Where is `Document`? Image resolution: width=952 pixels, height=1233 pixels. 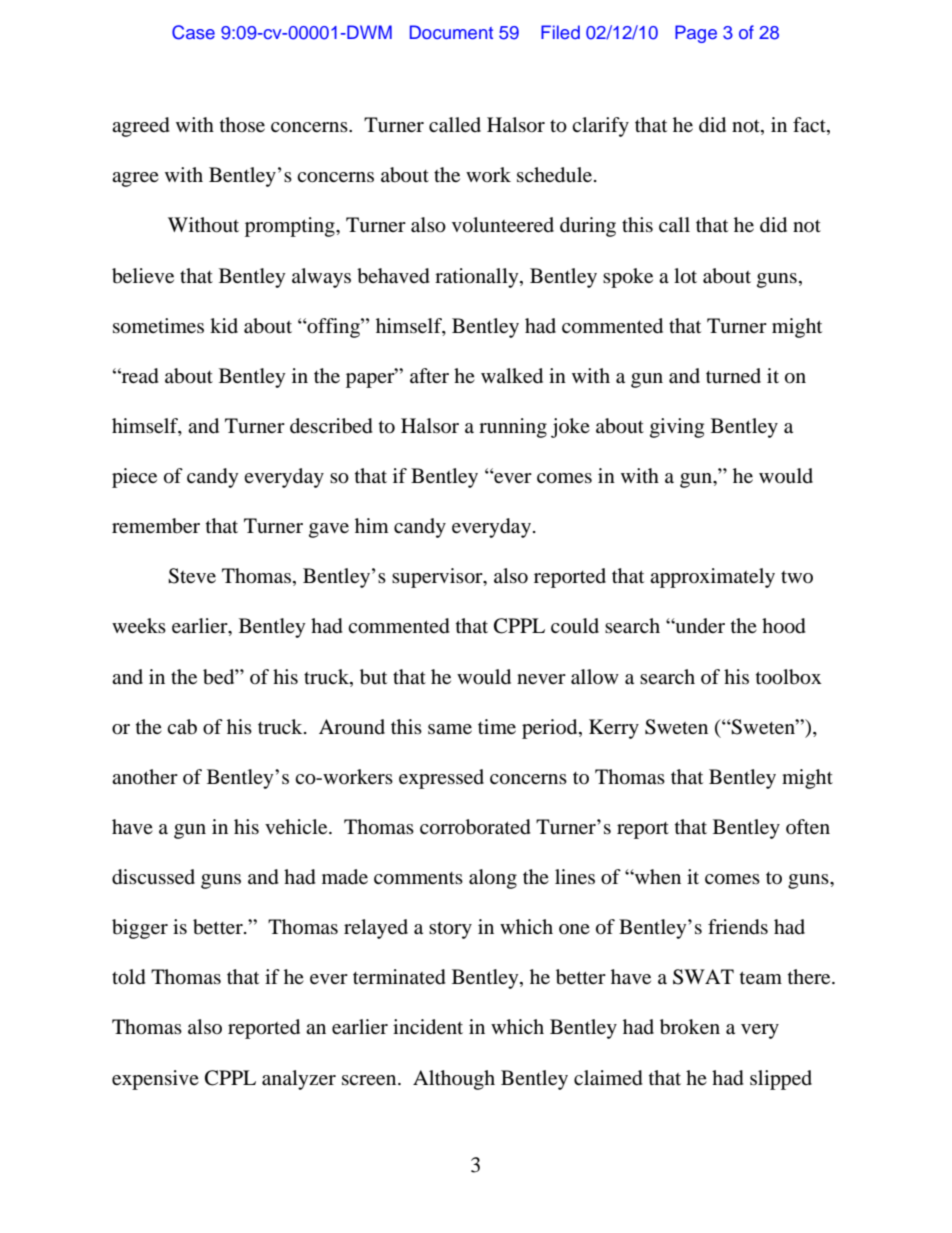
Document is located at coordinates (451, 32).
